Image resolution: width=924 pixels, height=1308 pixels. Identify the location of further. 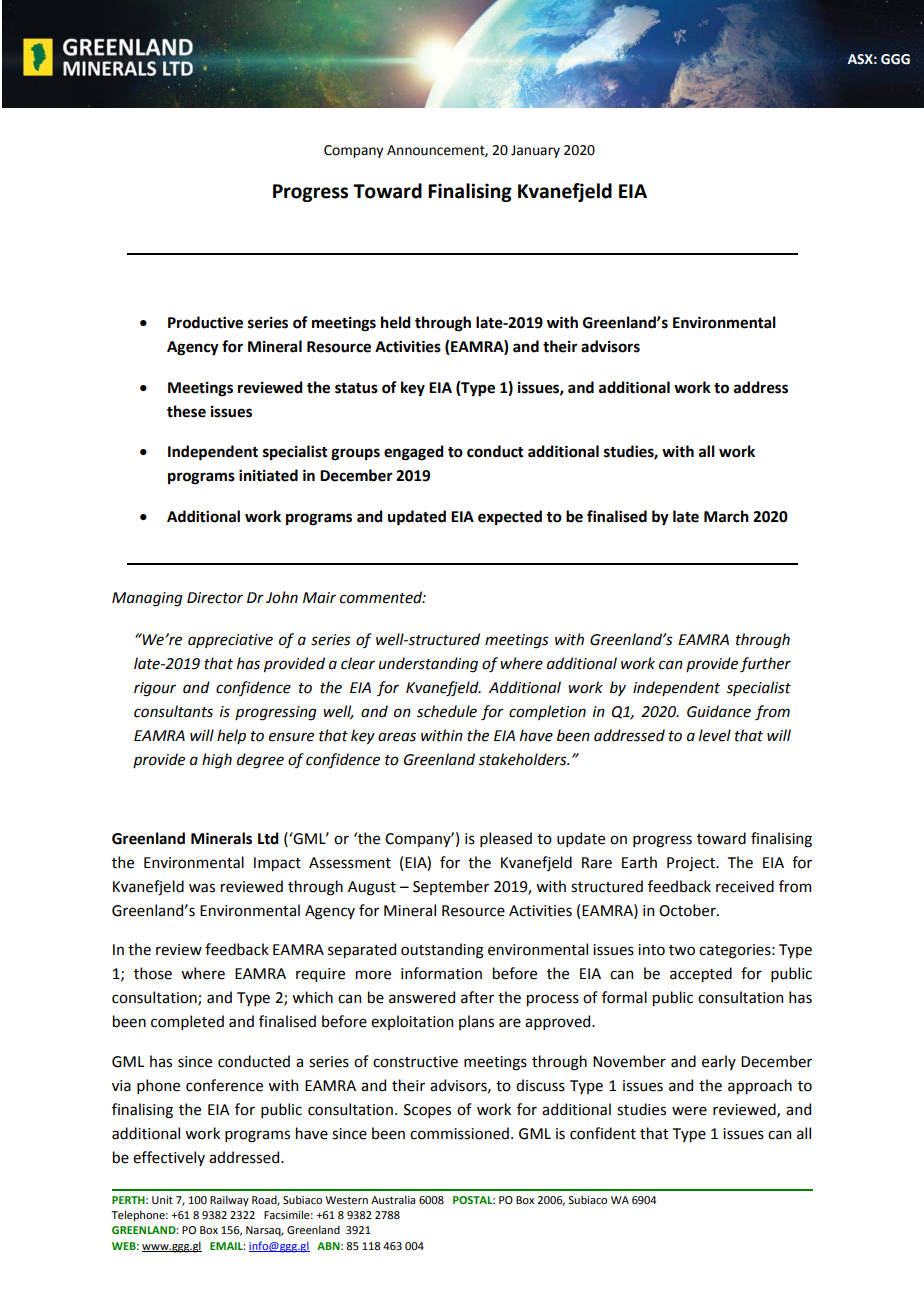
(765, 665).
